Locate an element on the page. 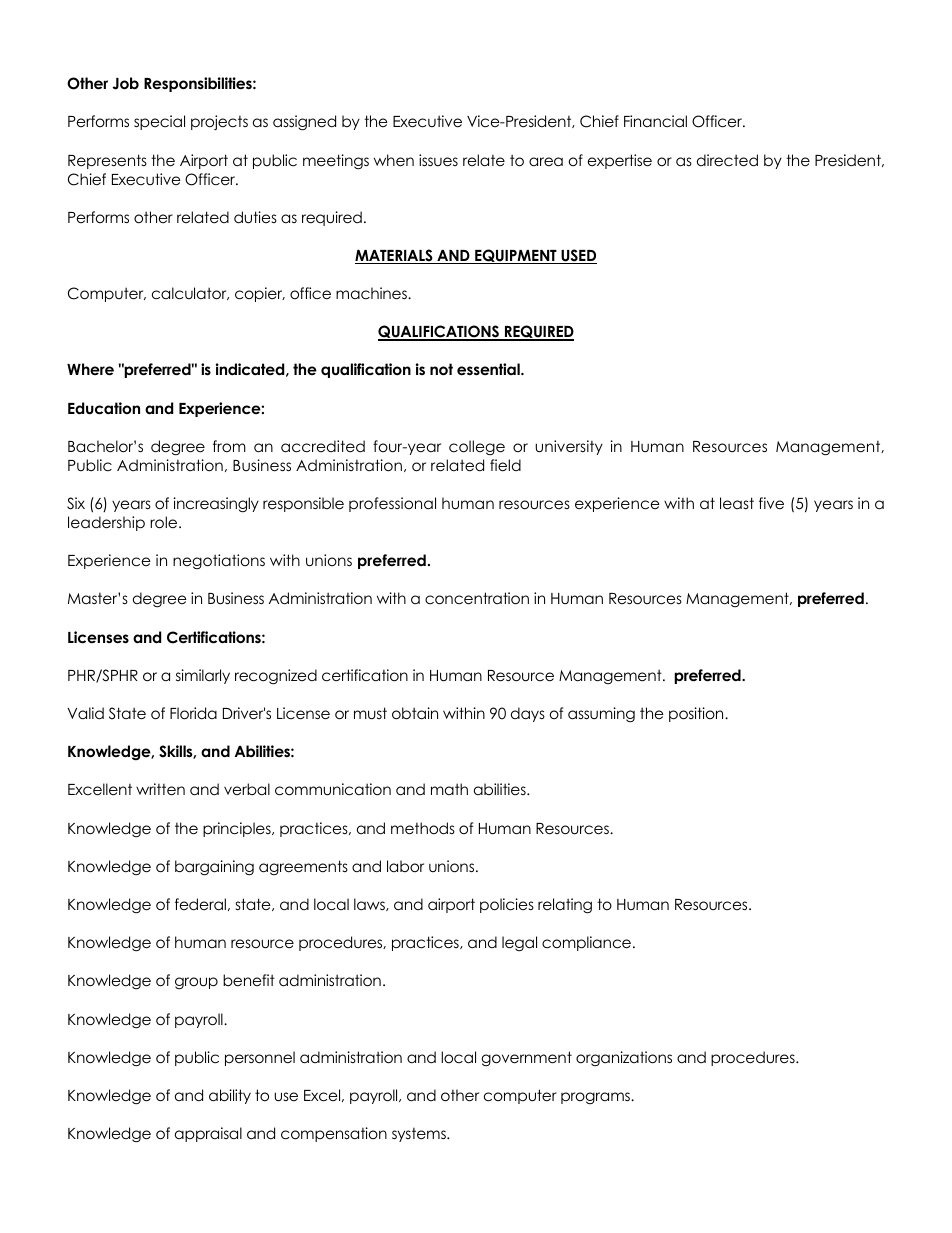 The width and height of the image is (952, 1233). Financial is located at coordinates (655, 121).
